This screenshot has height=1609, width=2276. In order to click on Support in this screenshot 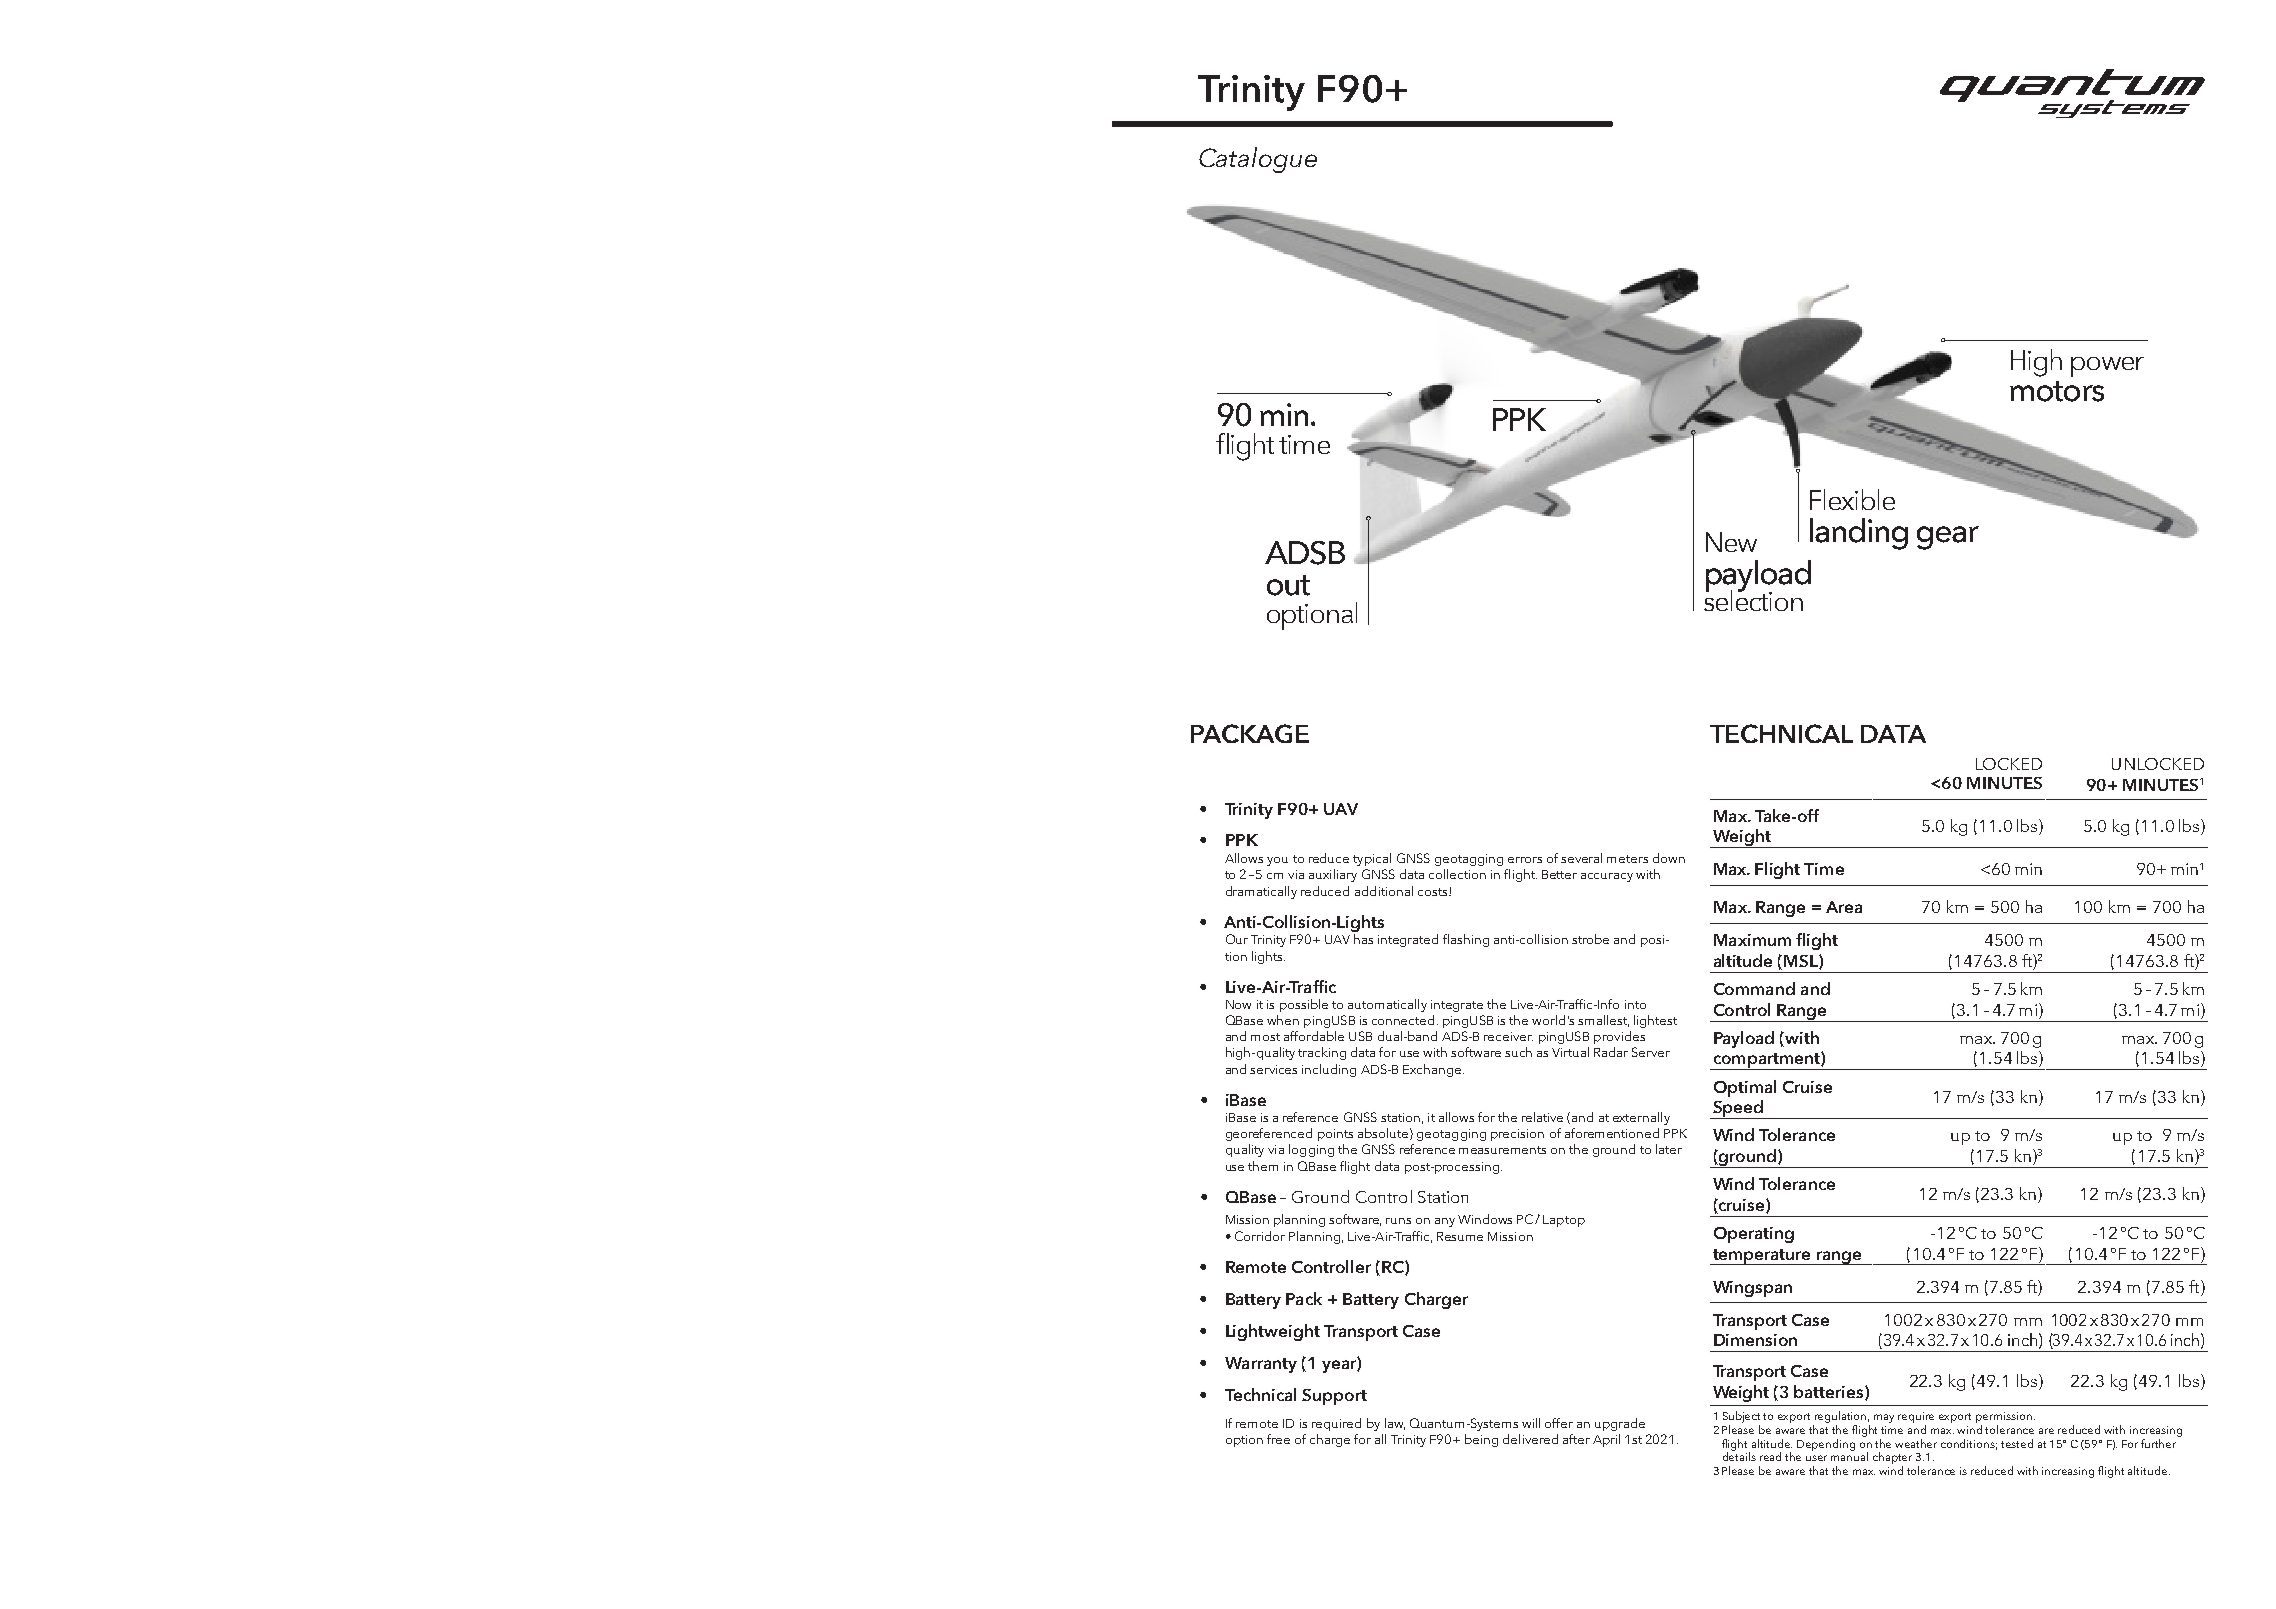, I will do `click(1334, 1397)`.
